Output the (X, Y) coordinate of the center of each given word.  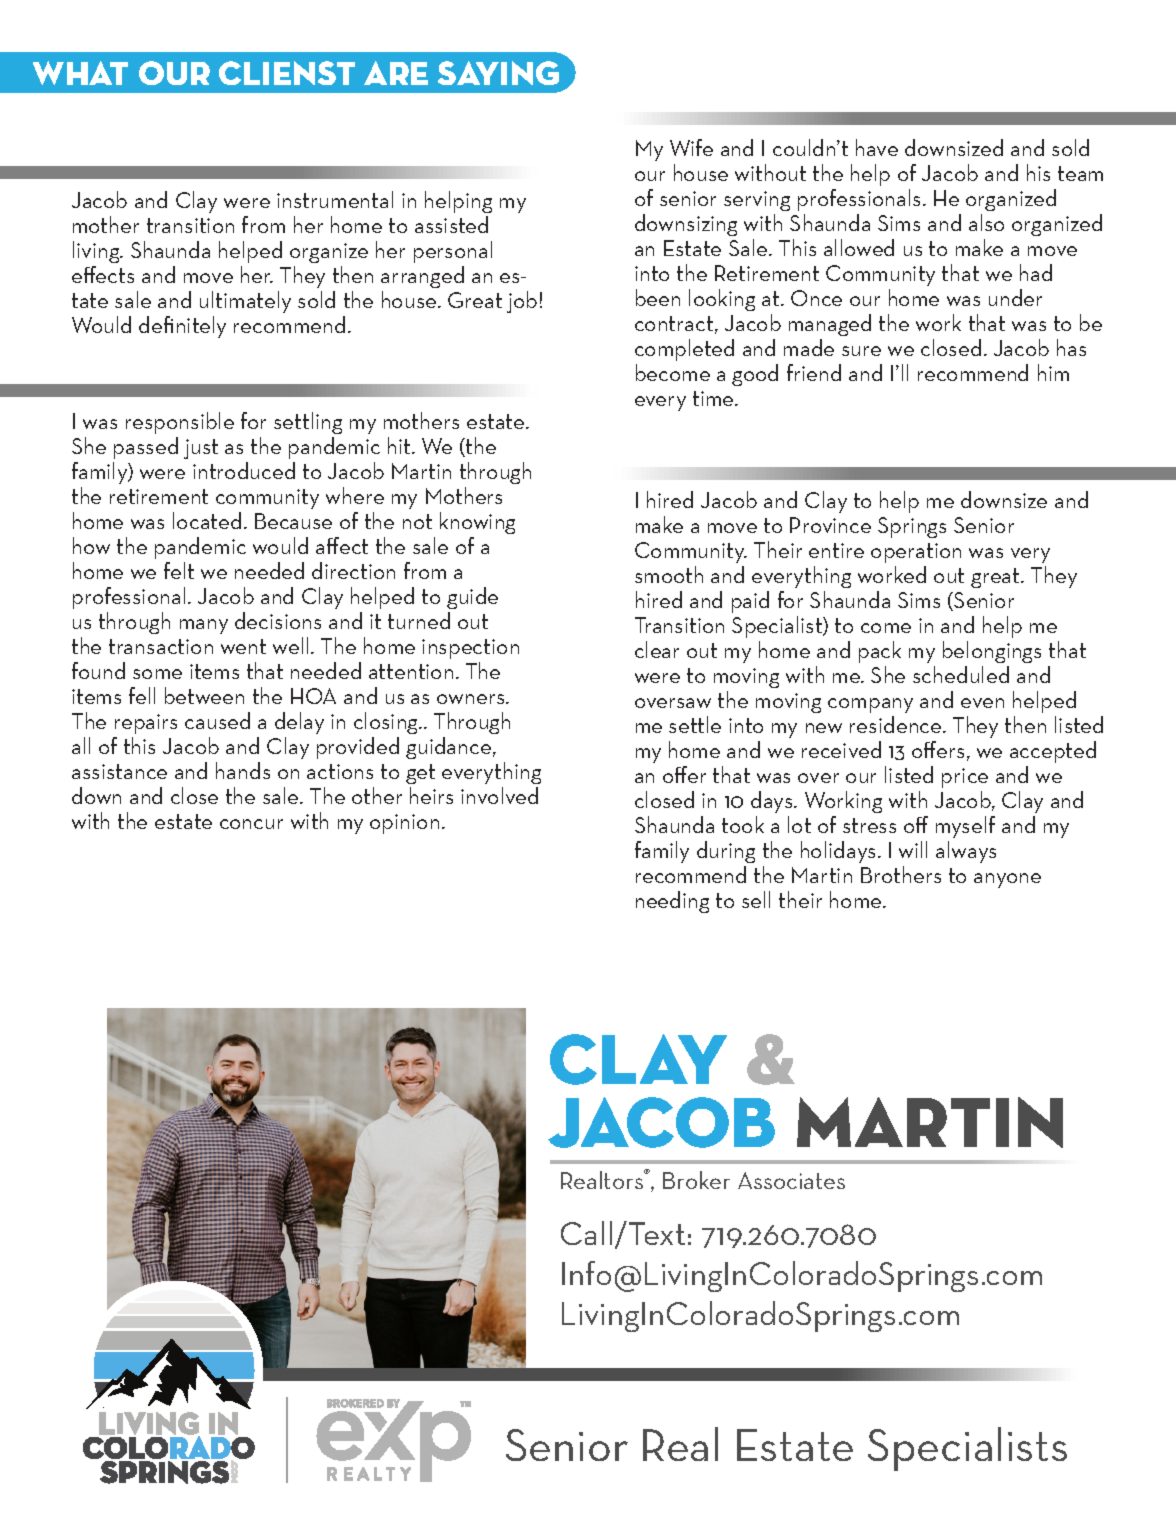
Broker (696, 1180)
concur (251, 824)
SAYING (498, 73)
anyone (1007, 880)
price (965, 778)
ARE (396, 73)
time (714, 398)
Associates (791, 1180)
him (1053, 372)
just (201, 449)
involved (499, 795)
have (877, 147)
